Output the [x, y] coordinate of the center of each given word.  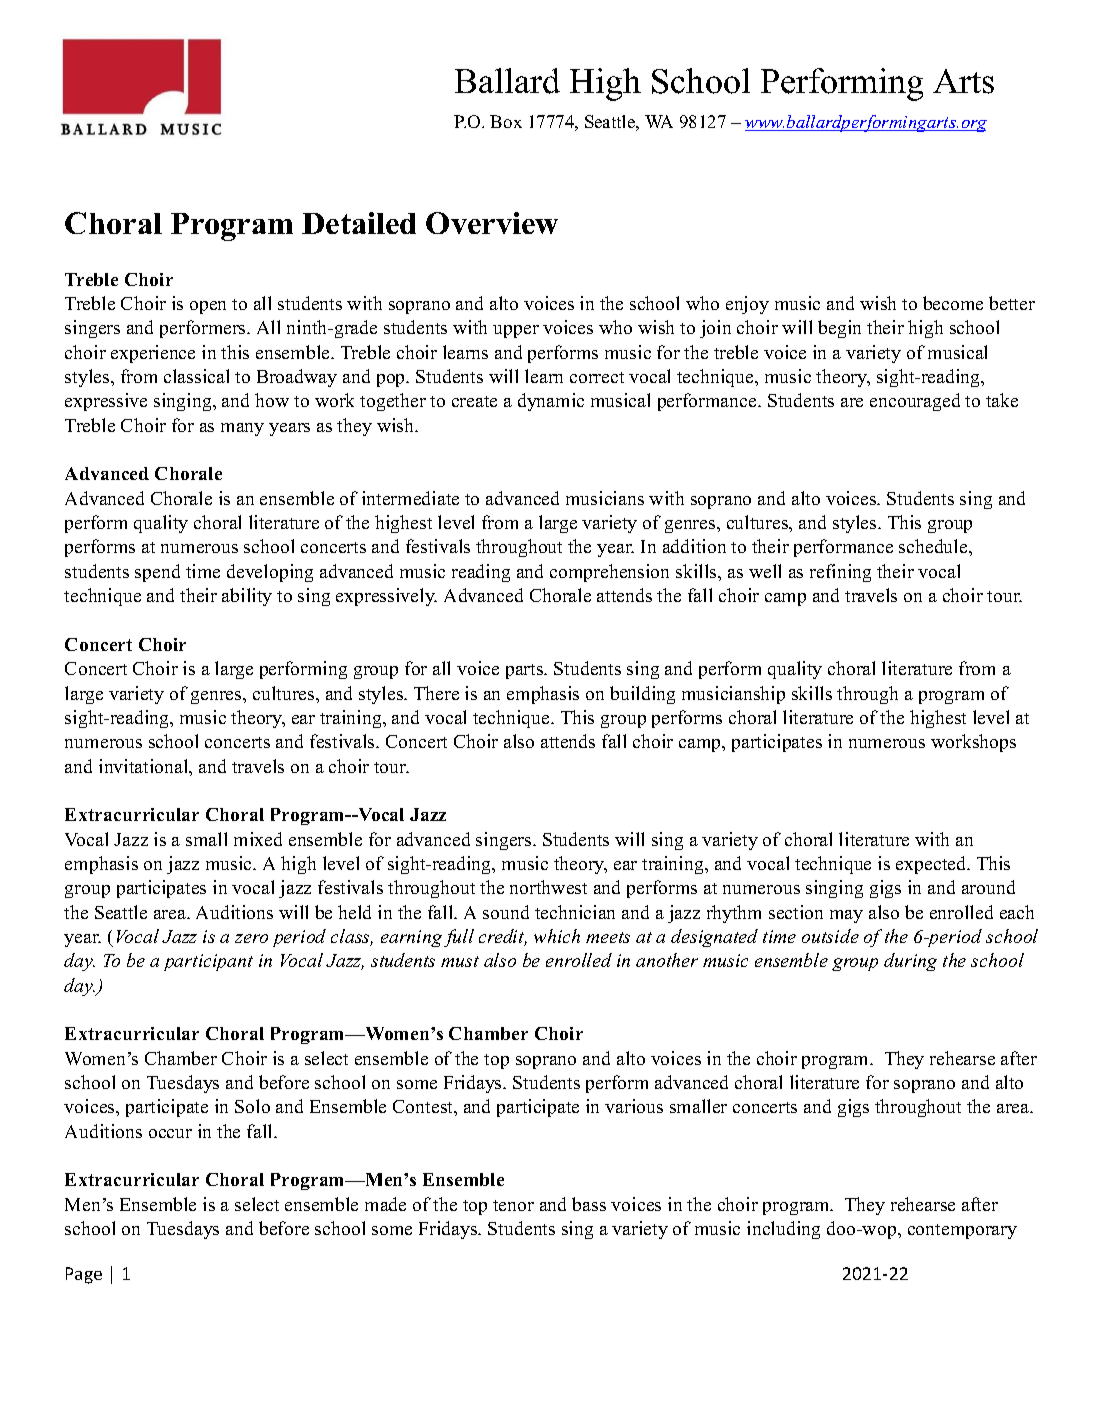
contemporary [962, 1231]
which [557, 936]
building [642, 695]
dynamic [551, 402]
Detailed [359, 223]
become [953, 303]
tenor [513, 1205]
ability [247, 597]
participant [208, 962]
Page [84, 1275]
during [910, 962]
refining [840, 573]
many [242, 429]
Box [506, 121]
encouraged [915, 402]
